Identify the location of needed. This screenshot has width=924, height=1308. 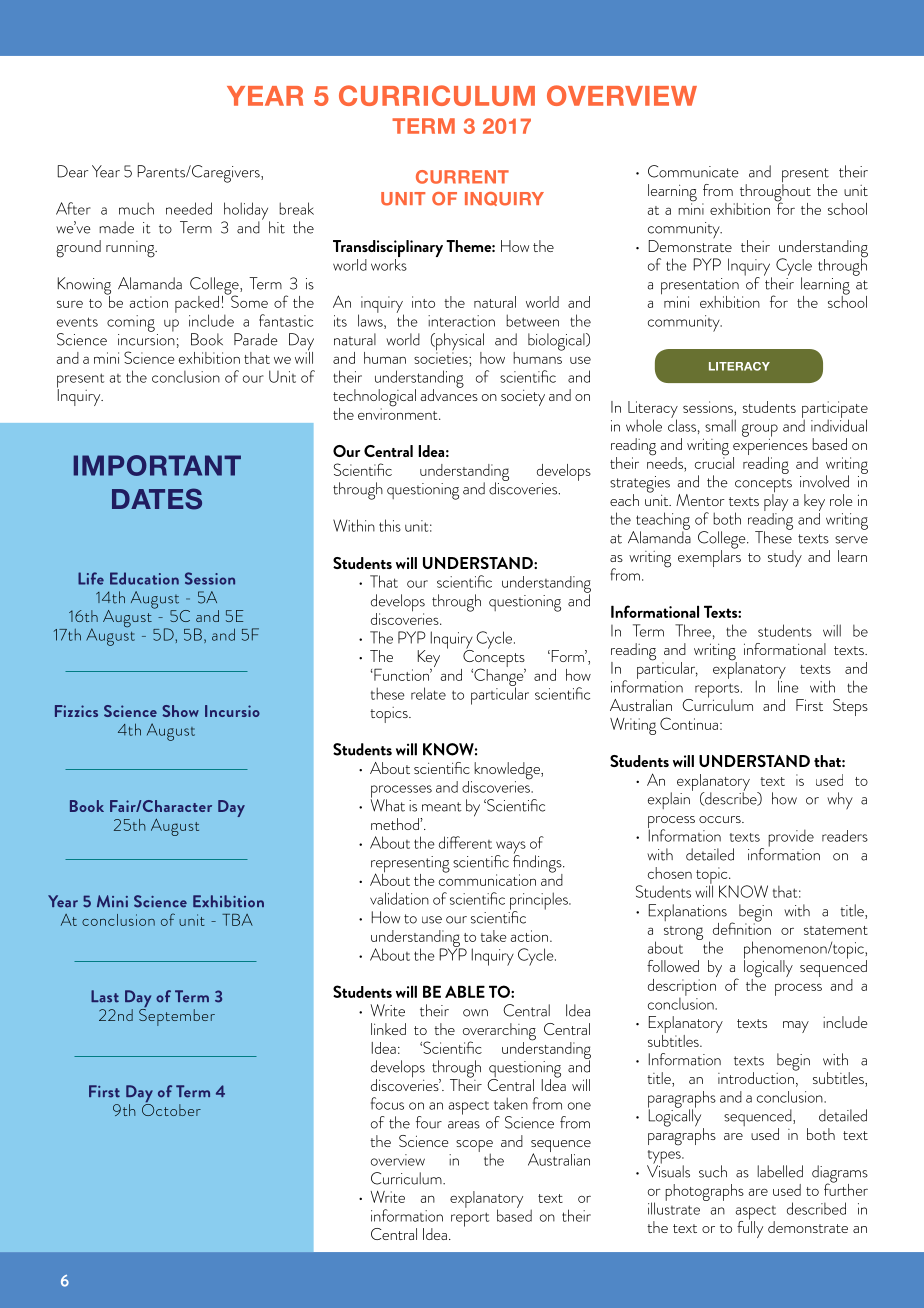
(189, 208).
